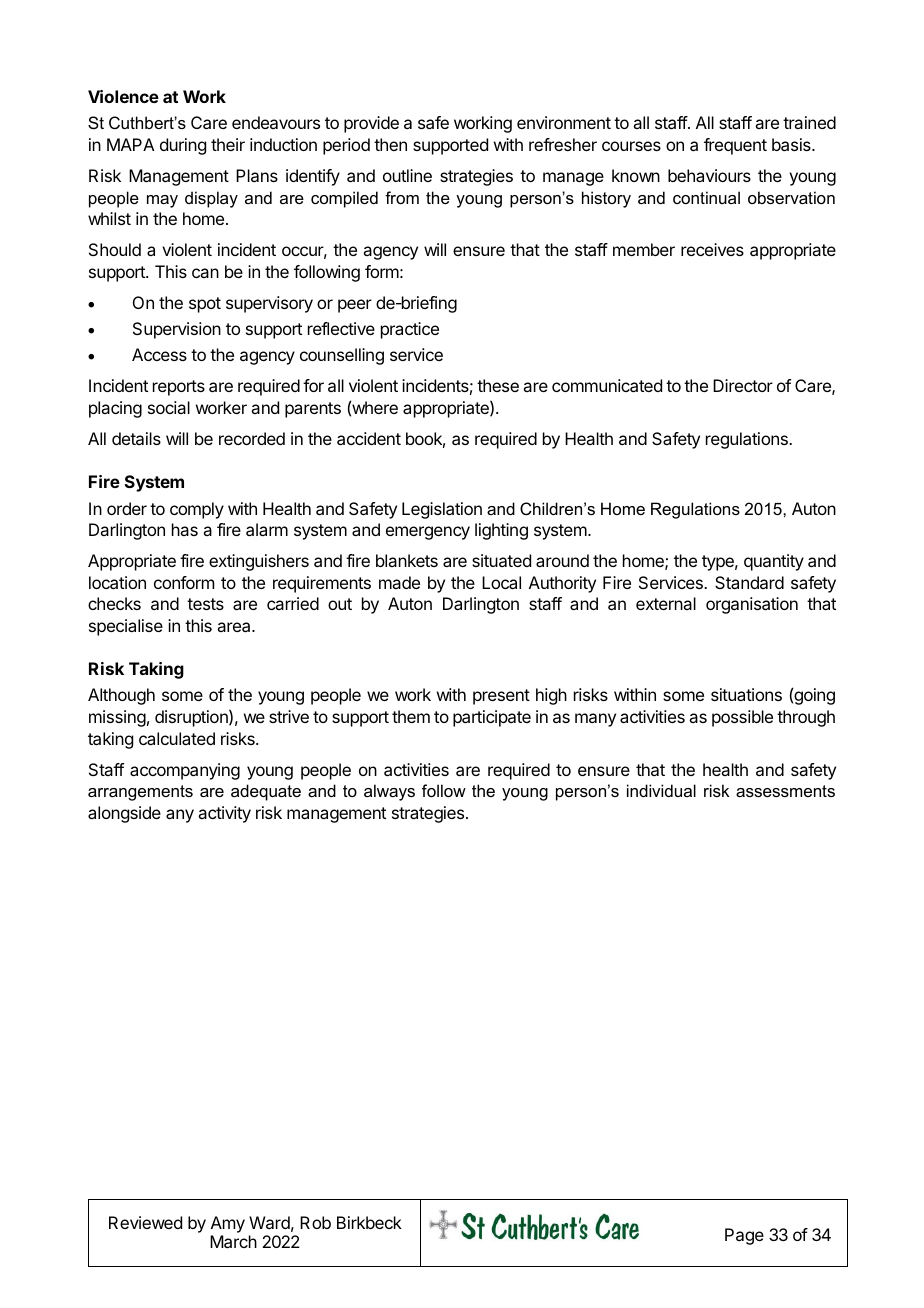 The width and height of the screenshot is (924, 1308). Describe the element at coordinates (785, 791) in the screenshot. I see `assessments` at that location.
